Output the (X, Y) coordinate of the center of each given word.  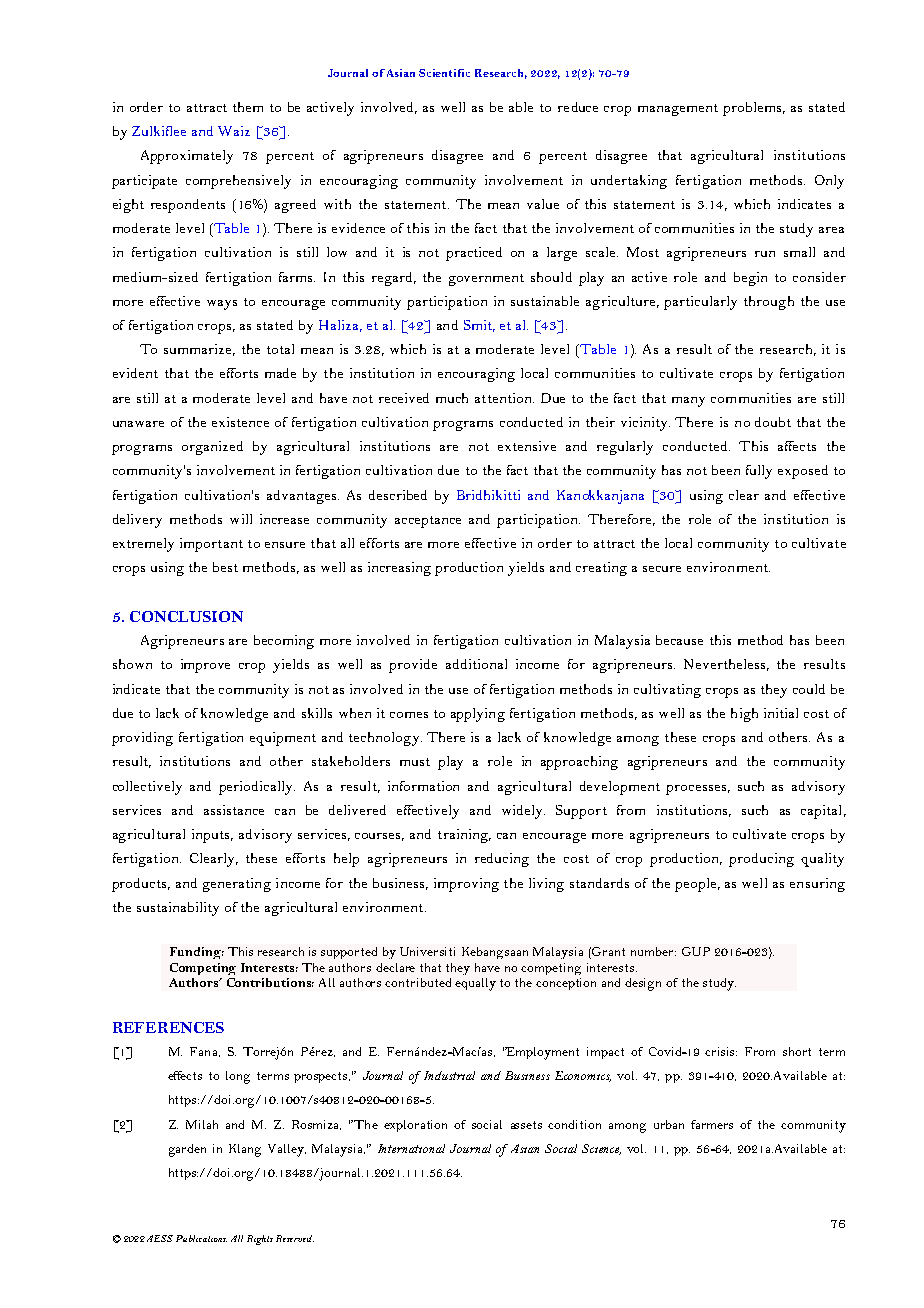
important (211, 545)
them (248, 107)
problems (752, 109)
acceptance (428, 522)
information (423, 786)
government (486, 280)
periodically (257, 788)
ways (222, 305)
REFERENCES (168, 1027)
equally (475, 984)
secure (662, 569)
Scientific (444, 73)
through (769, 303)
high (744, 715)
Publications (201, 1238)
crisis (721, 1051)
